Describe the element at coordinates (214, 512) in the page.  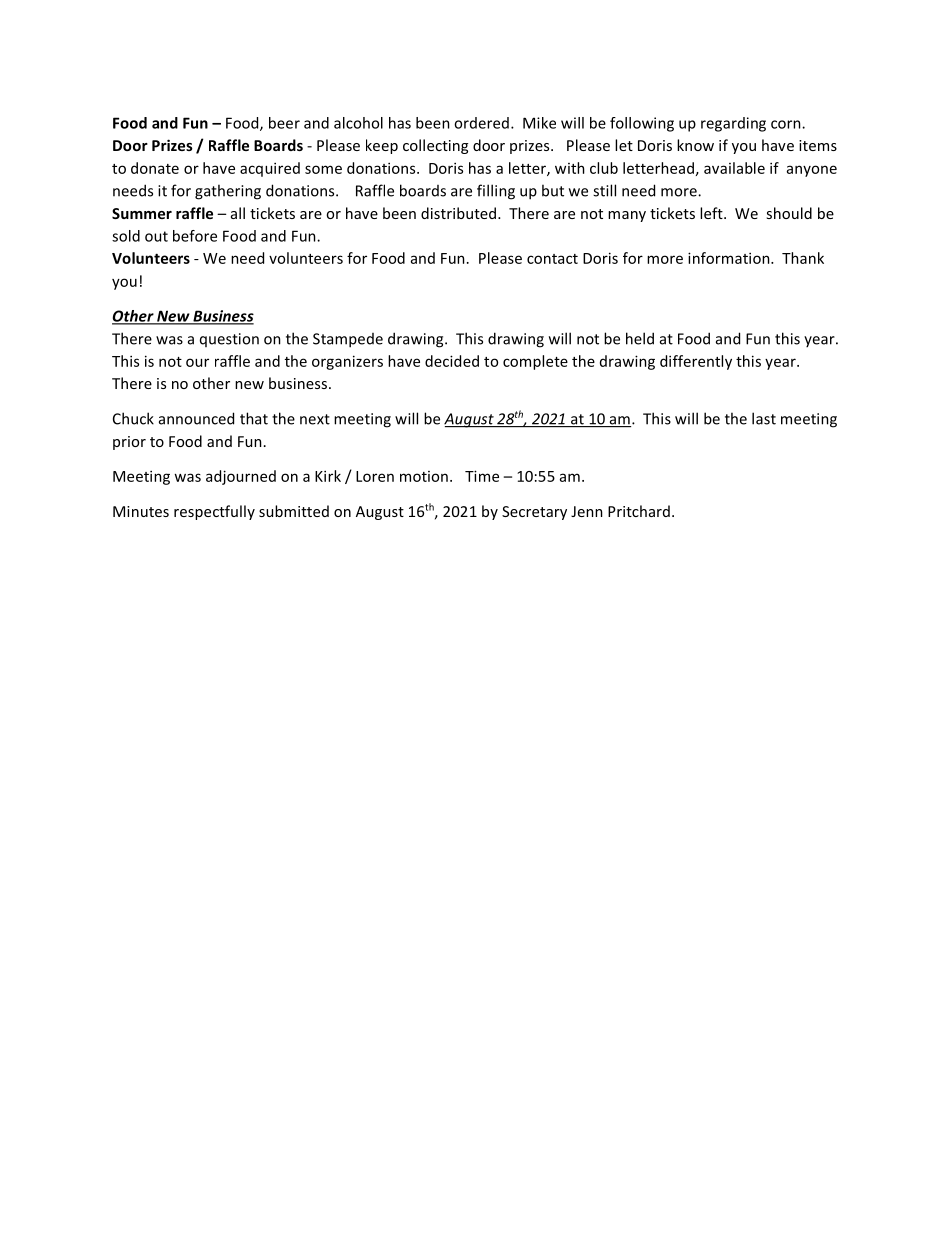
I see `respectfully` at that location.
